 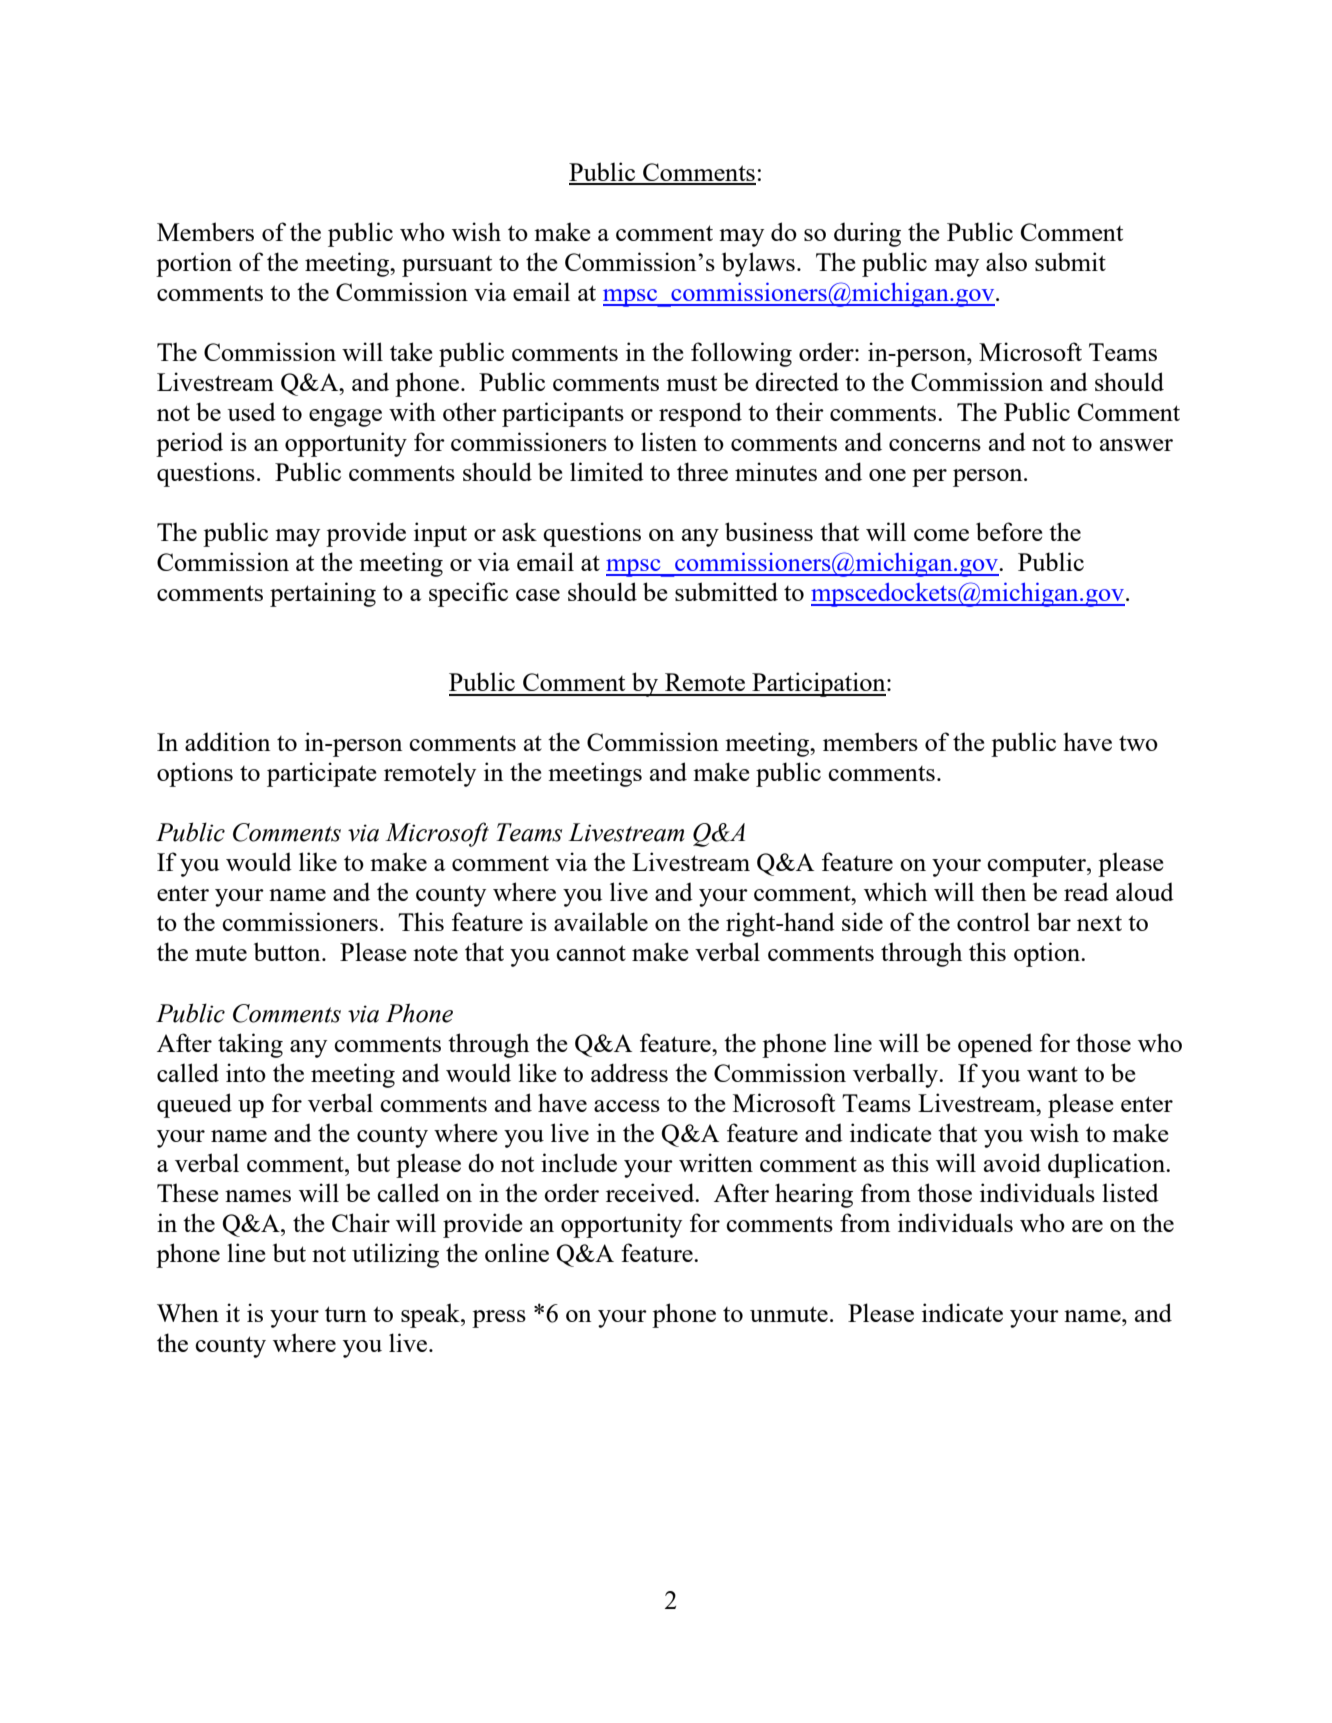 I want to click on turn, so click(x=346, y=1314).
